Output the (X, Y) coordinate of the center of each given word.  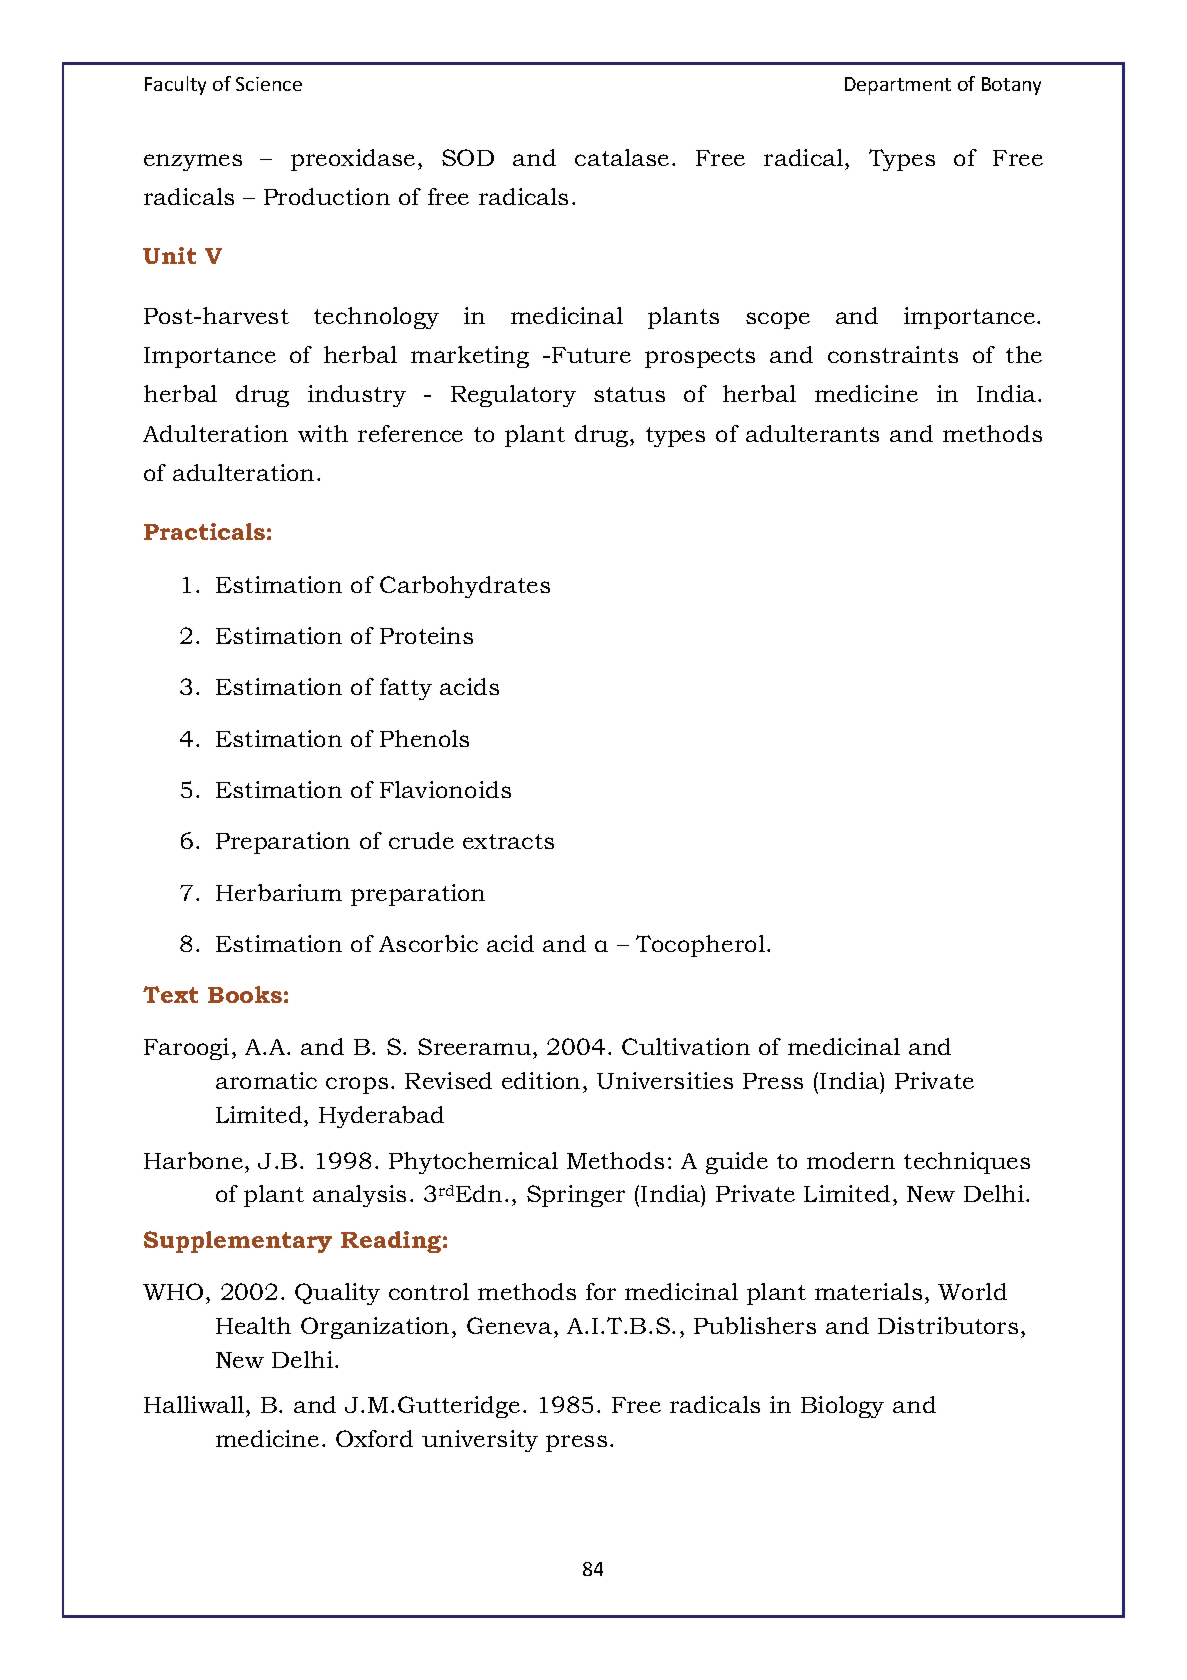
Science (269, 84)
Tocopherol (700, 946)
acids (469, 686)
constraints (893, 354)
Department (898, 86)
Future (591, 355)
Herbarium (279, 892)
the (1024, 354)
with (323, 433)
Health (253, 1325)
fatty (406, 689)
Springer (576, 1196)
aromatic (266, 1080)
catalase (622, 157)
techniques (967, 1163)
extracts (508, 841)
